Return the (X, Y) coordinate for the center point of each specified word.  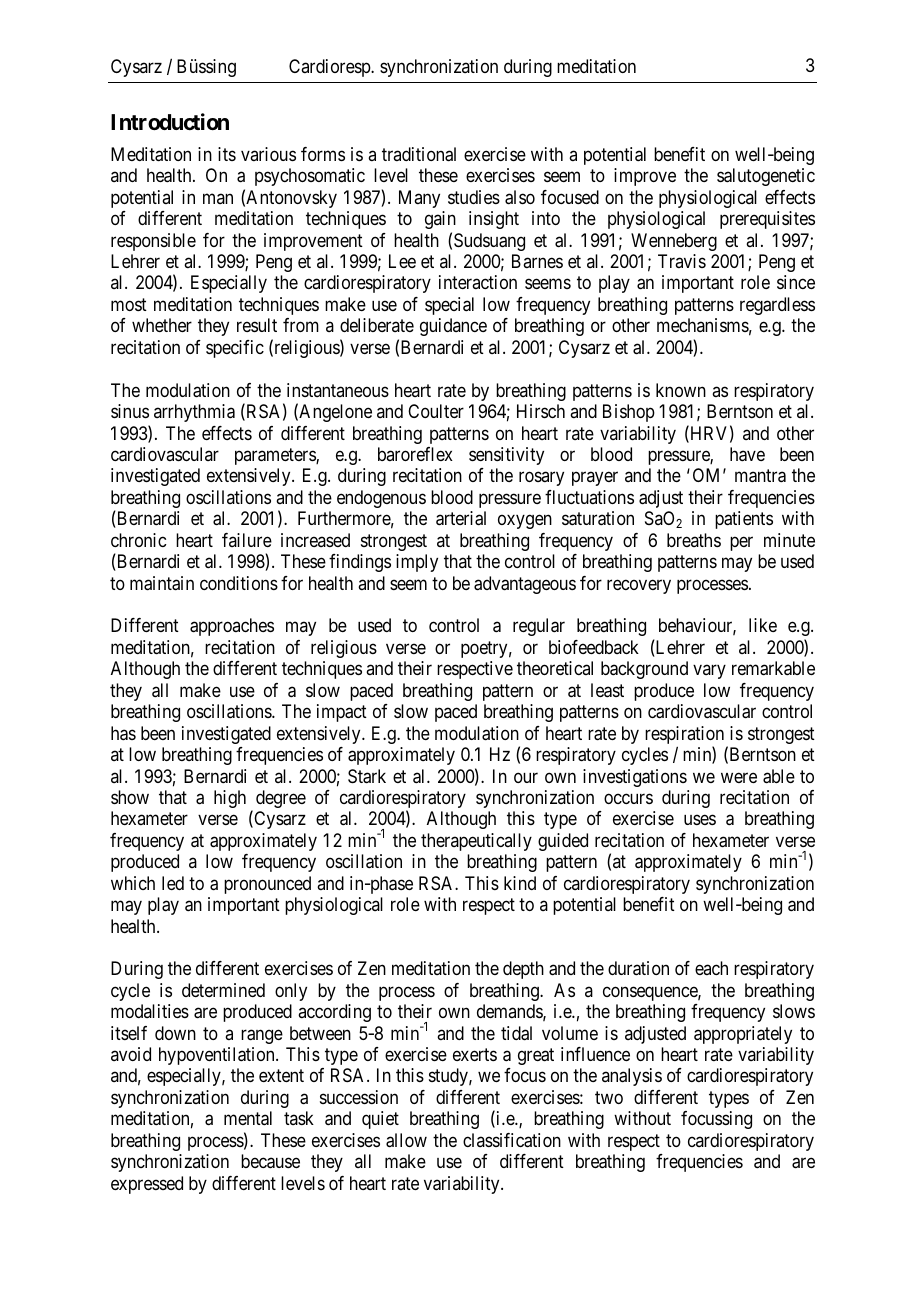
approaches (232, 627)
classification (512, 1140)
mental (248, 1118)
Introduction (170, 121)
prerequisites (767, 220)
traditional (419, 154)
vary (709, 672)
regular (539, 627)
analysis (632, 1077)
